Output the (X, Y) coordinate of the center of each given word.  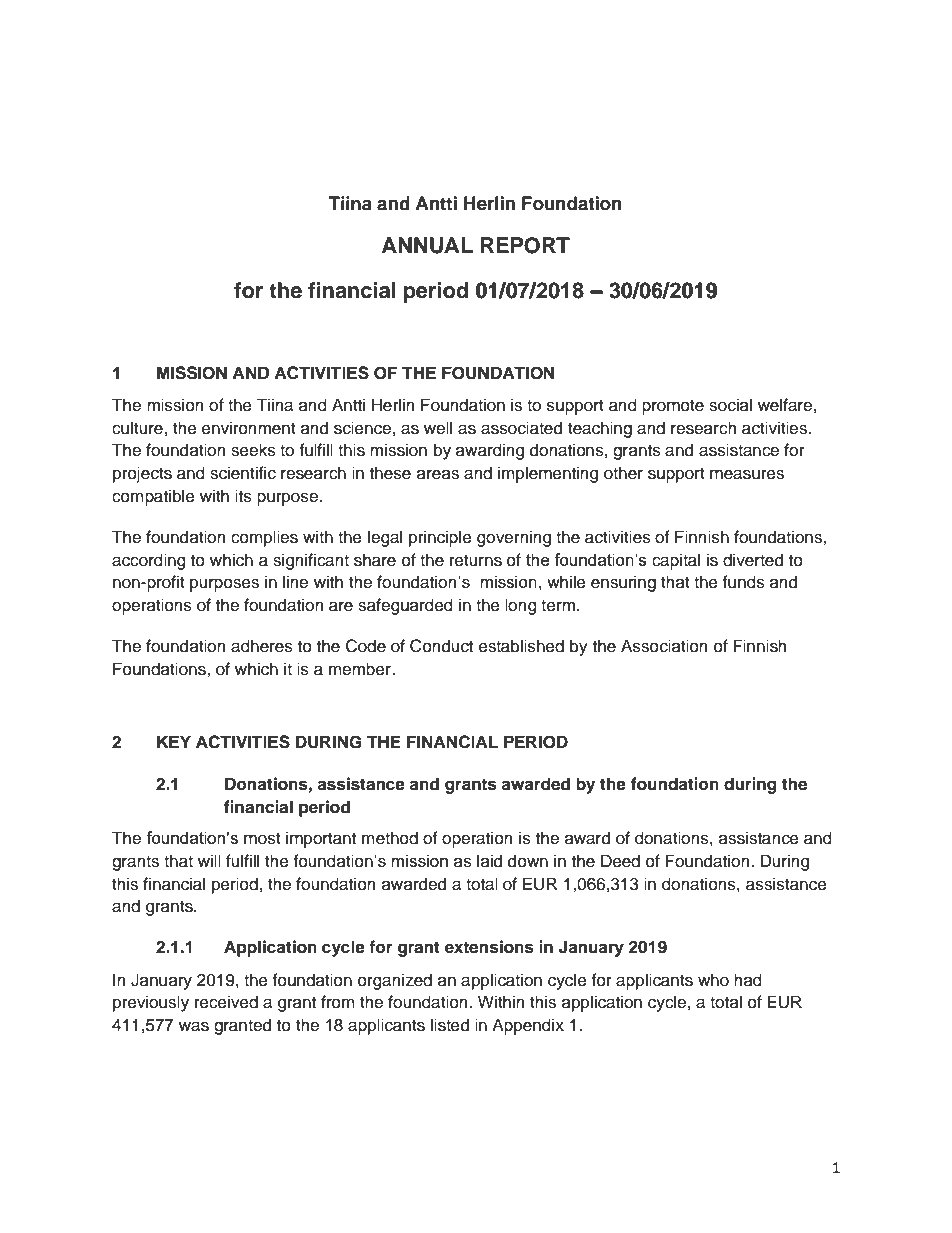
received (226, 1002)
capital (676, 561)
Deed (620, 861)
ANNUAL (427, 245)
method (390, 838)
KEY (174, 741)
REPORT (525, 245)
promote (673, 407)
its (243, 496)
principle (440, 538)
